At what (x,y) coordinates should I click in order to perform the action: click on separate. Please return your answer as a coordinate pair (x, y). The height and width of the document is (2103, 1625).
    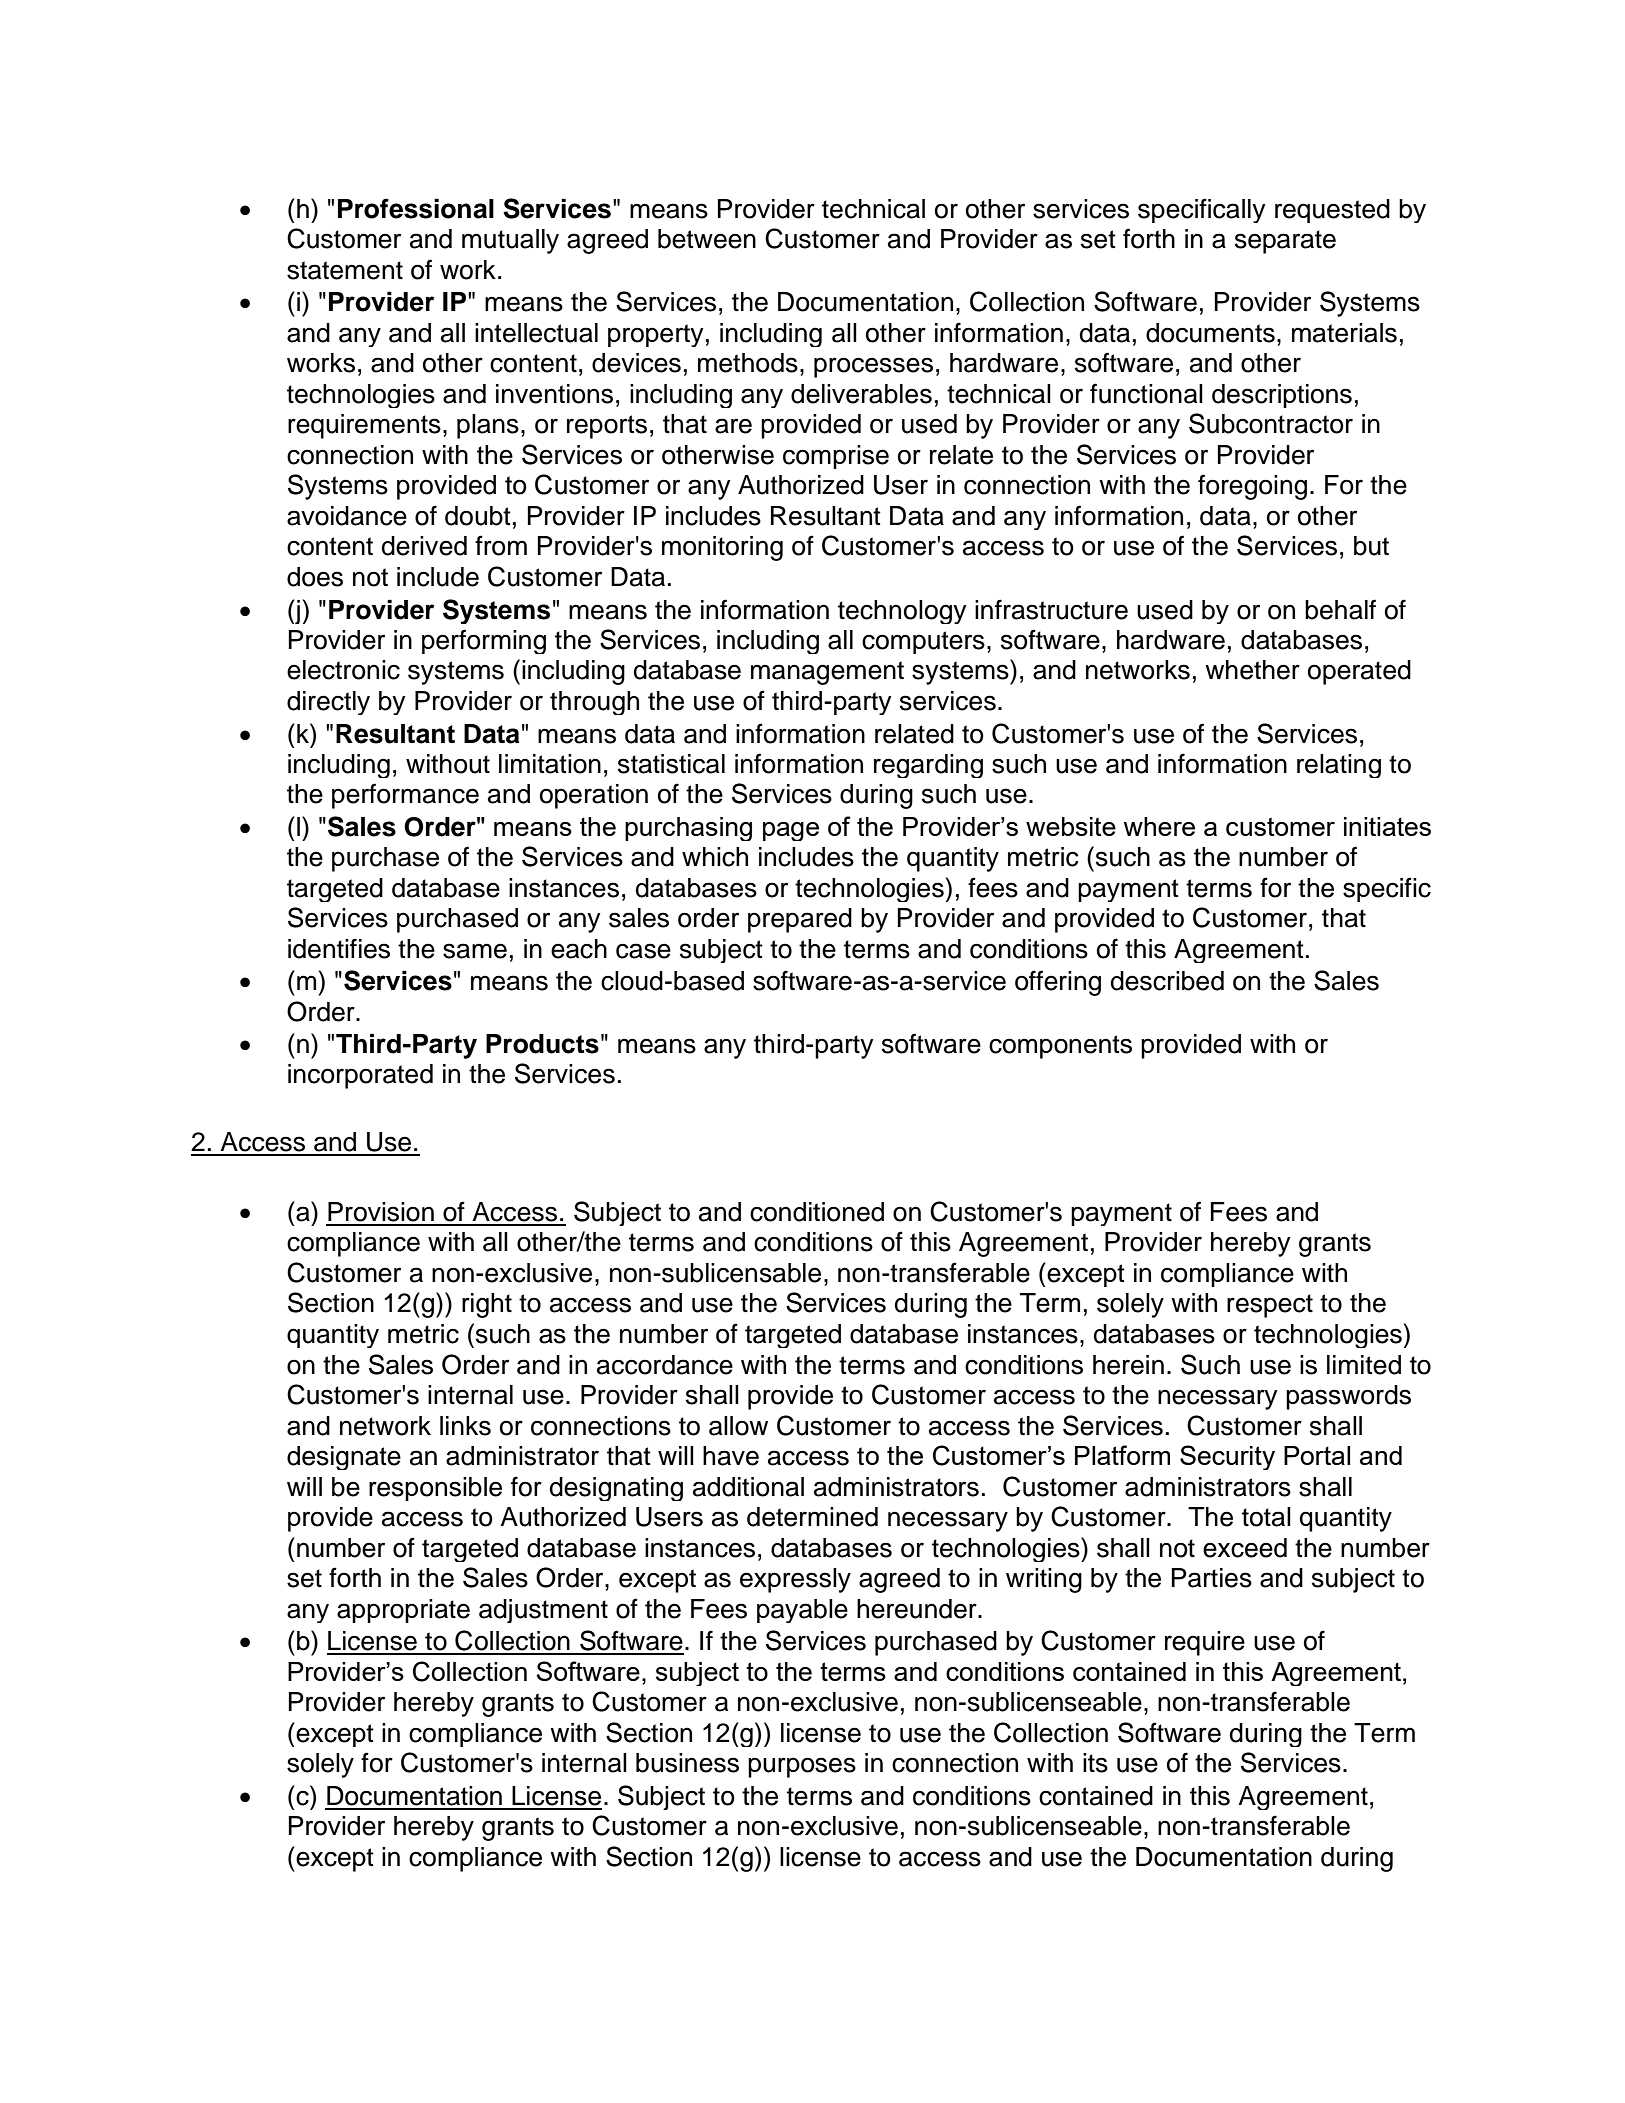
    Looking at the image, I should click on (1285, 242).
